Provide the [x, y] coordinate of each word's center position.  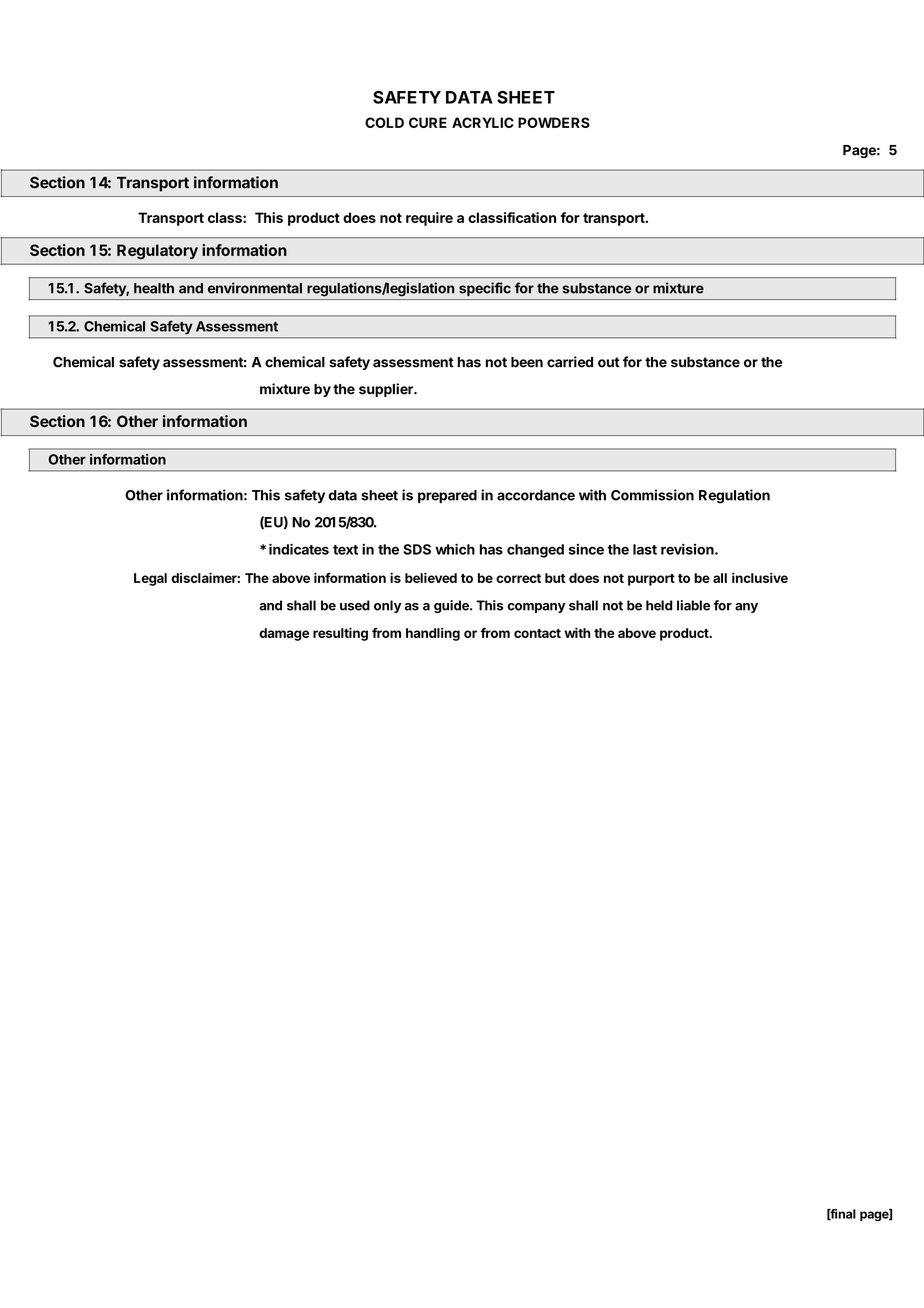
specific [485, 289]
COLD [384, 122]
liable [693, 605]
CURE [428, 122]
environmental [255, 288]
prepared [447, 496]
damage [284, 634]
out [609, 362]
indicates [299, 549]
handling [433, 634]
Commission [652, 495]
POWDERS [554, 122]
